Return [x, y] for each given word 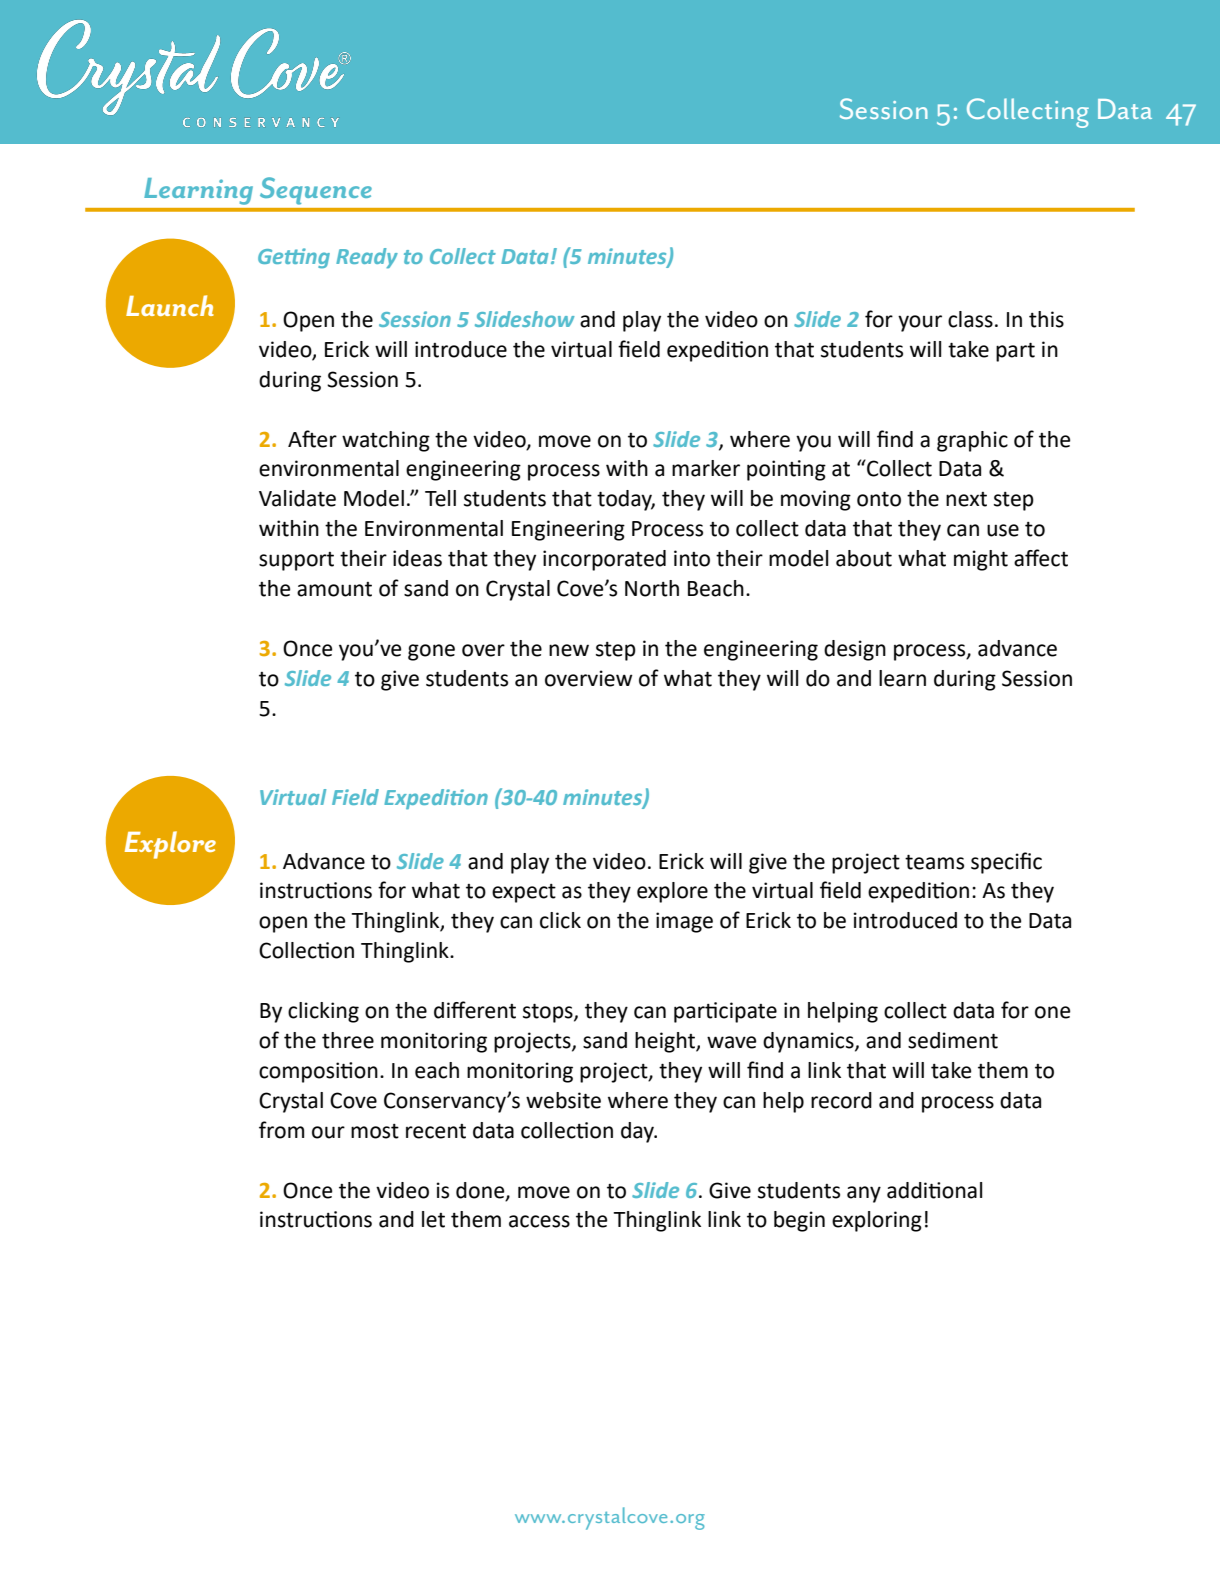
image [684, 922]
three [348, 1040]
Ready [367, 258]
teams [934, 862]
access [539, 1221]
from [281, 1130]
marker [706, 468]
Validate [297, 498]
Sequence [316, 190]
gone [431, 652]
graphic [972, 441]
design [855, 650]
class [970, 319]
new [569, 650]
